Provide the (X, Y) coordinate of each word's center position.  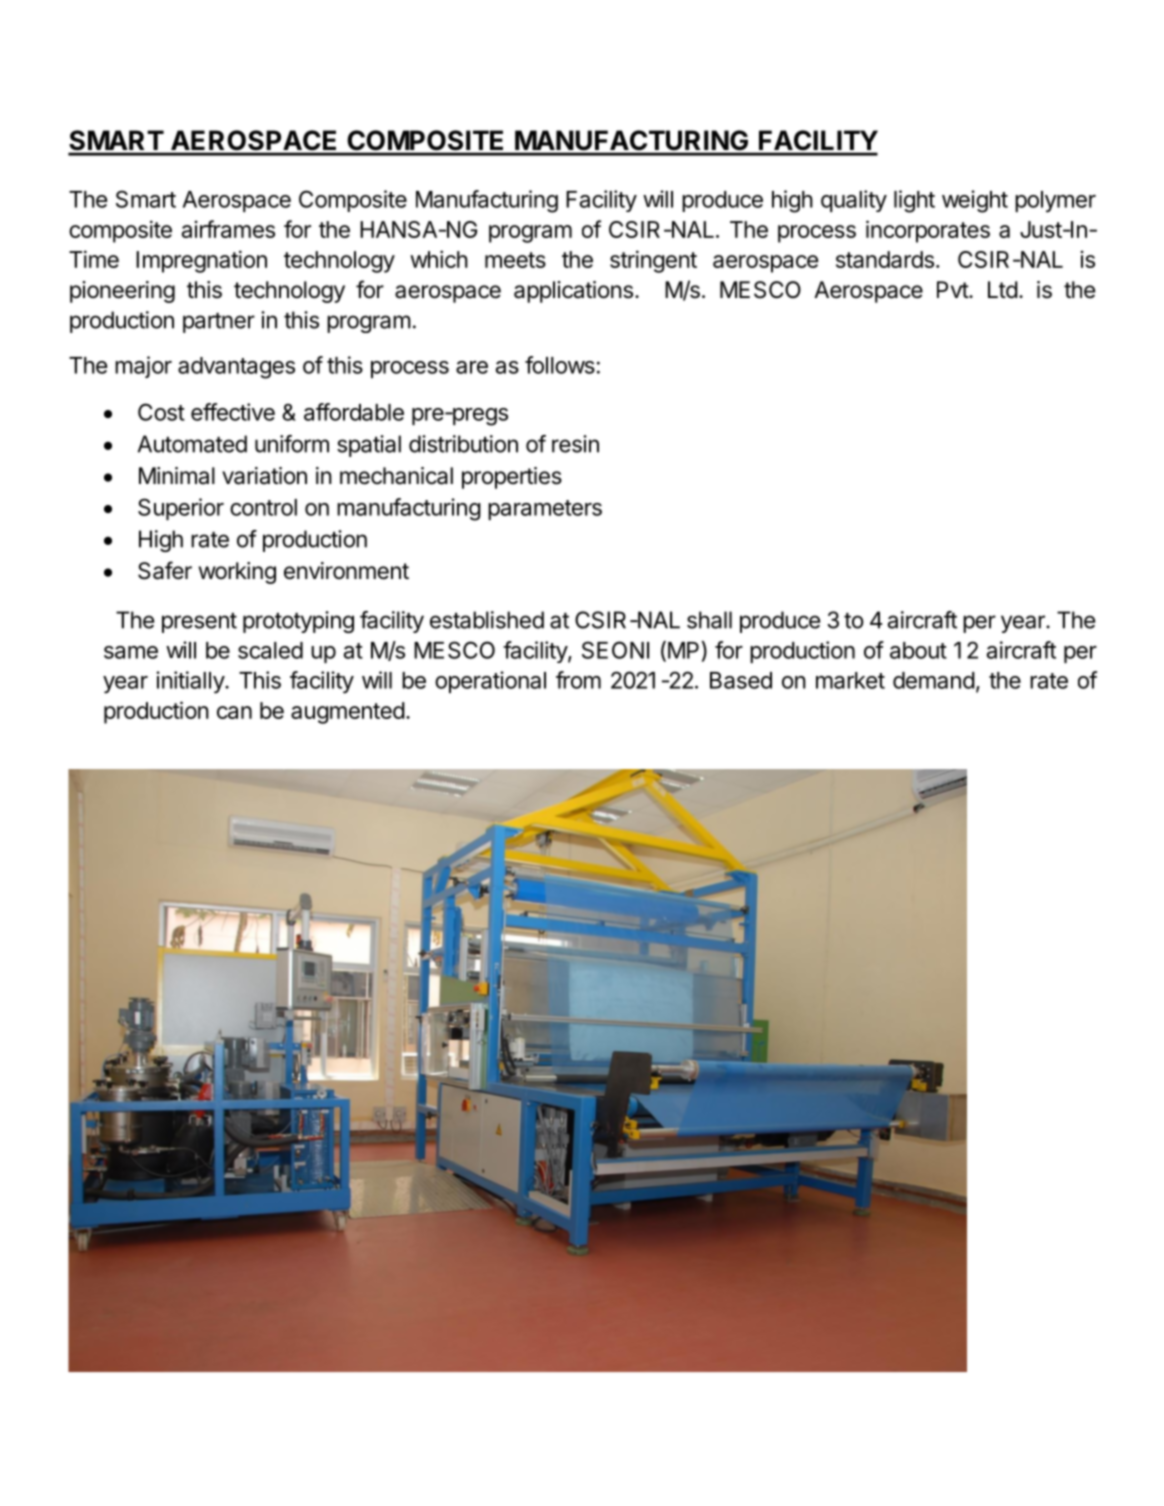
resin (575, 444)
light (914, 201)
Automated (192, 444)
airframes (228, 229)
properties (512, 478)
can (234, 712)
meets (515, 260)
